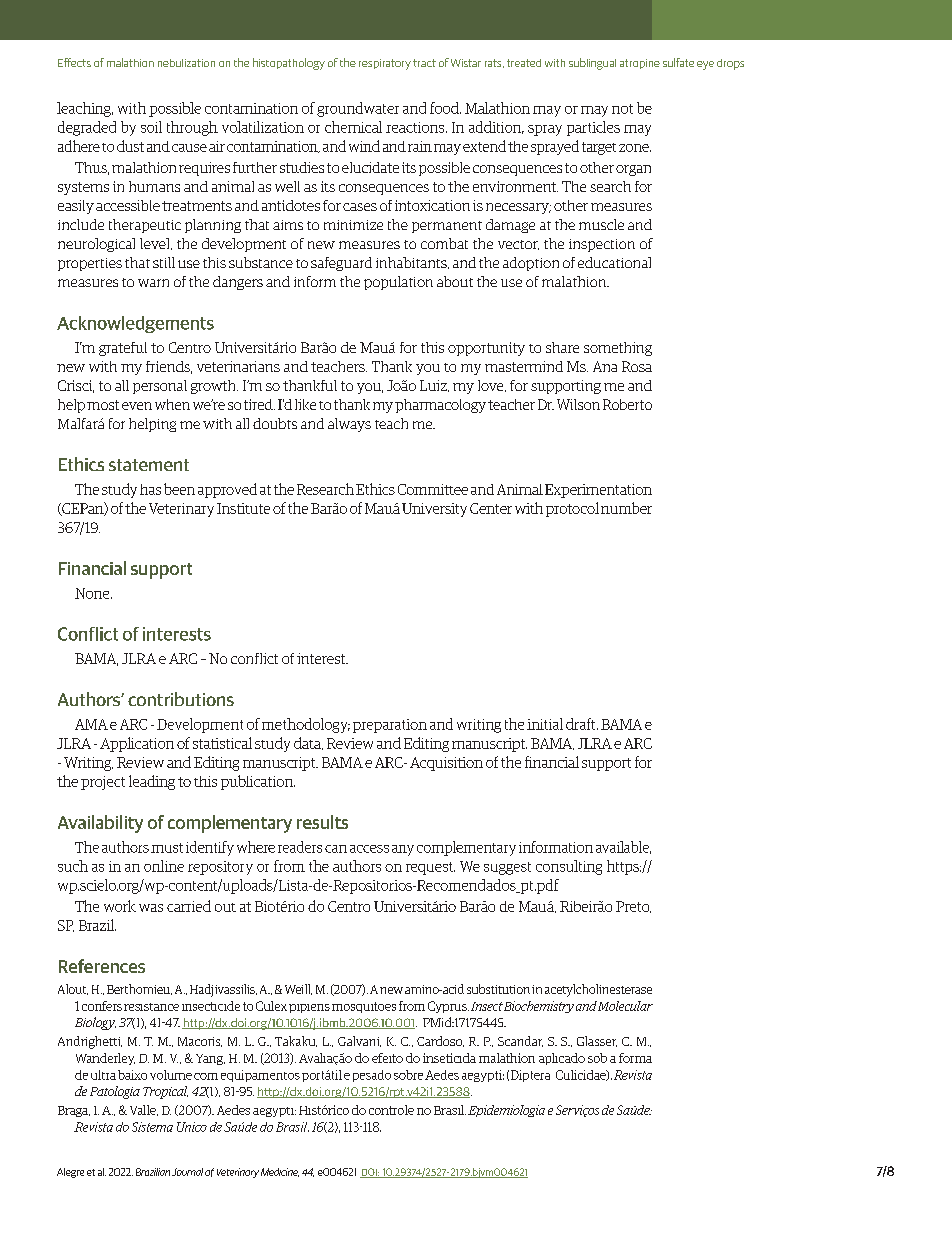  Describe the element at coordinates (151, 127) in the document. I see `soil` at that location.
